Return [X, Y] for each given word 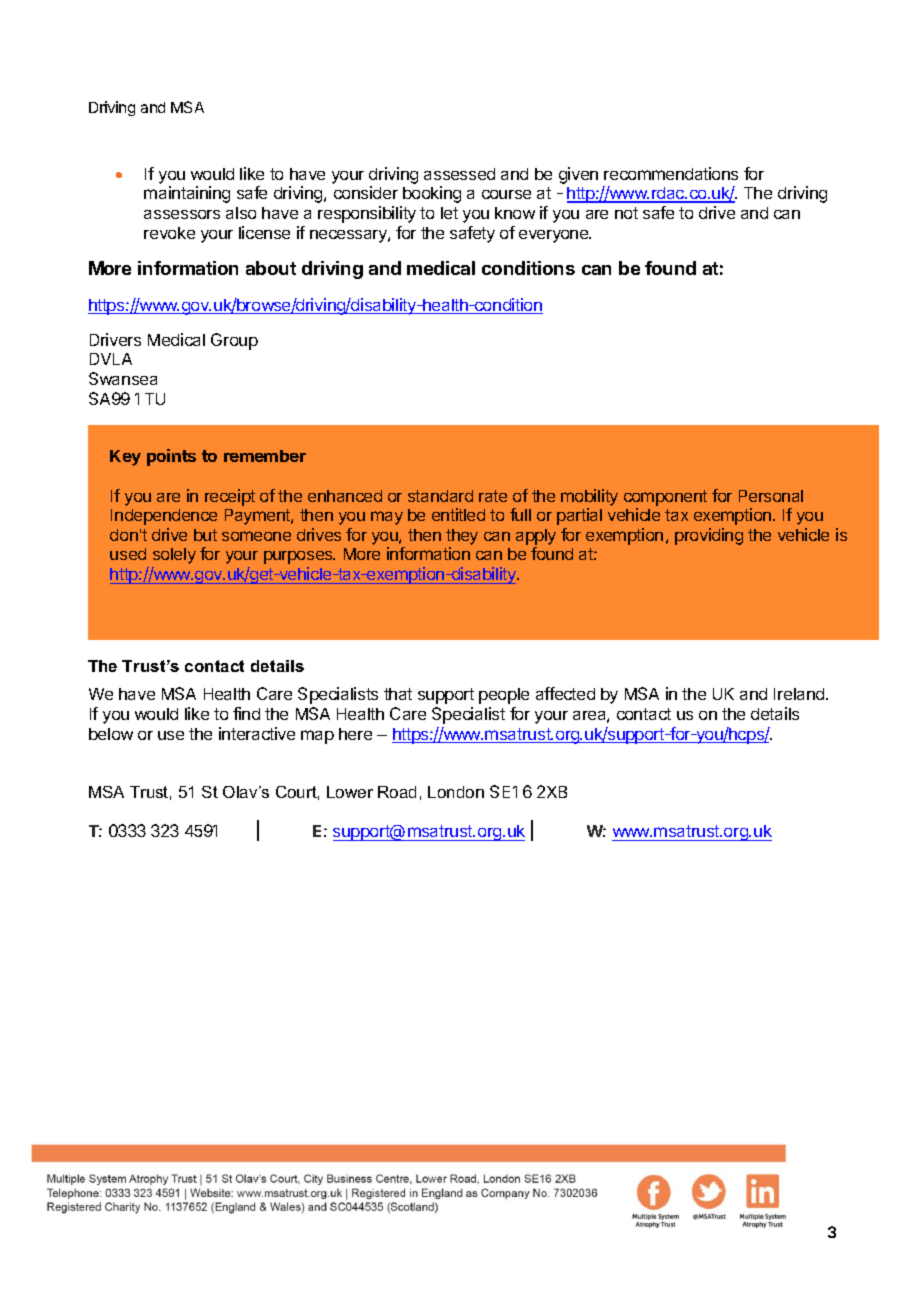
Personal [771, 496]
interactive [257, 733]
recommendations [671, 173]
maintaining [187, 194]
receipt [230, 497]
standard [440, 496]
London [456, 792]
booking [432, 194]
